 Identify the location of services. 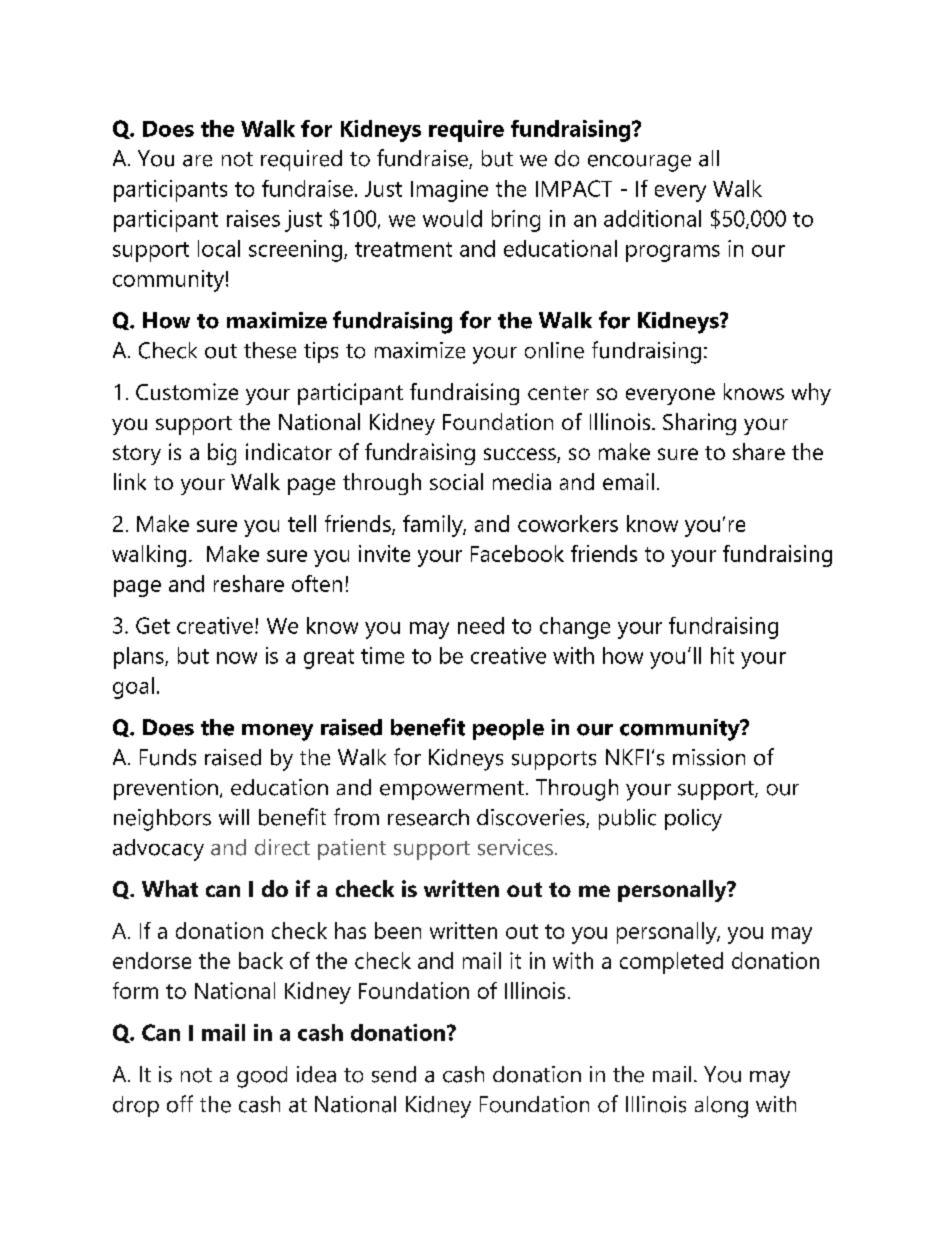
(515, 847).
